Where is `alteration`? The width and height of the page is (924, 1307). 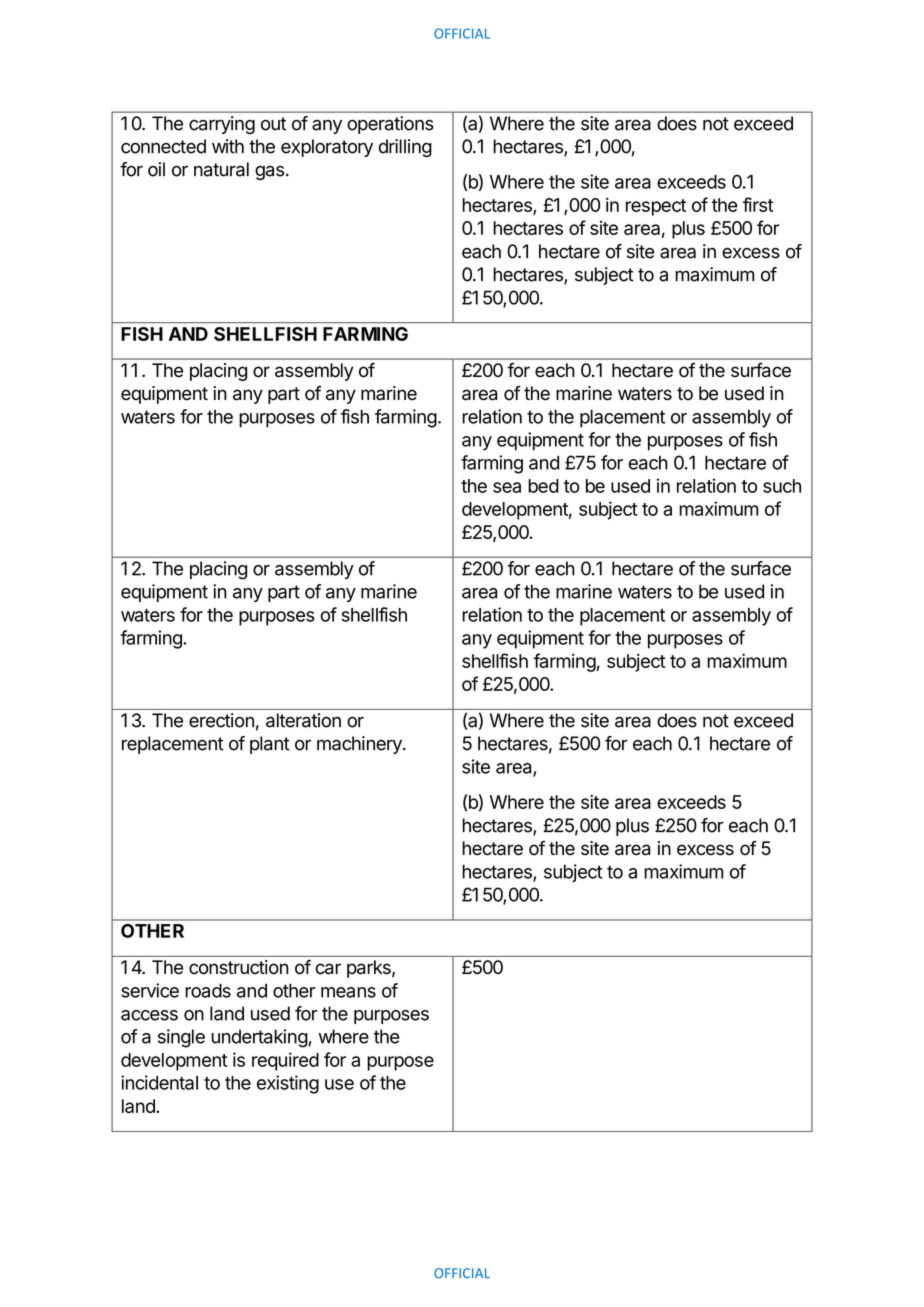 alteration is located at coordinates (303, 720).
